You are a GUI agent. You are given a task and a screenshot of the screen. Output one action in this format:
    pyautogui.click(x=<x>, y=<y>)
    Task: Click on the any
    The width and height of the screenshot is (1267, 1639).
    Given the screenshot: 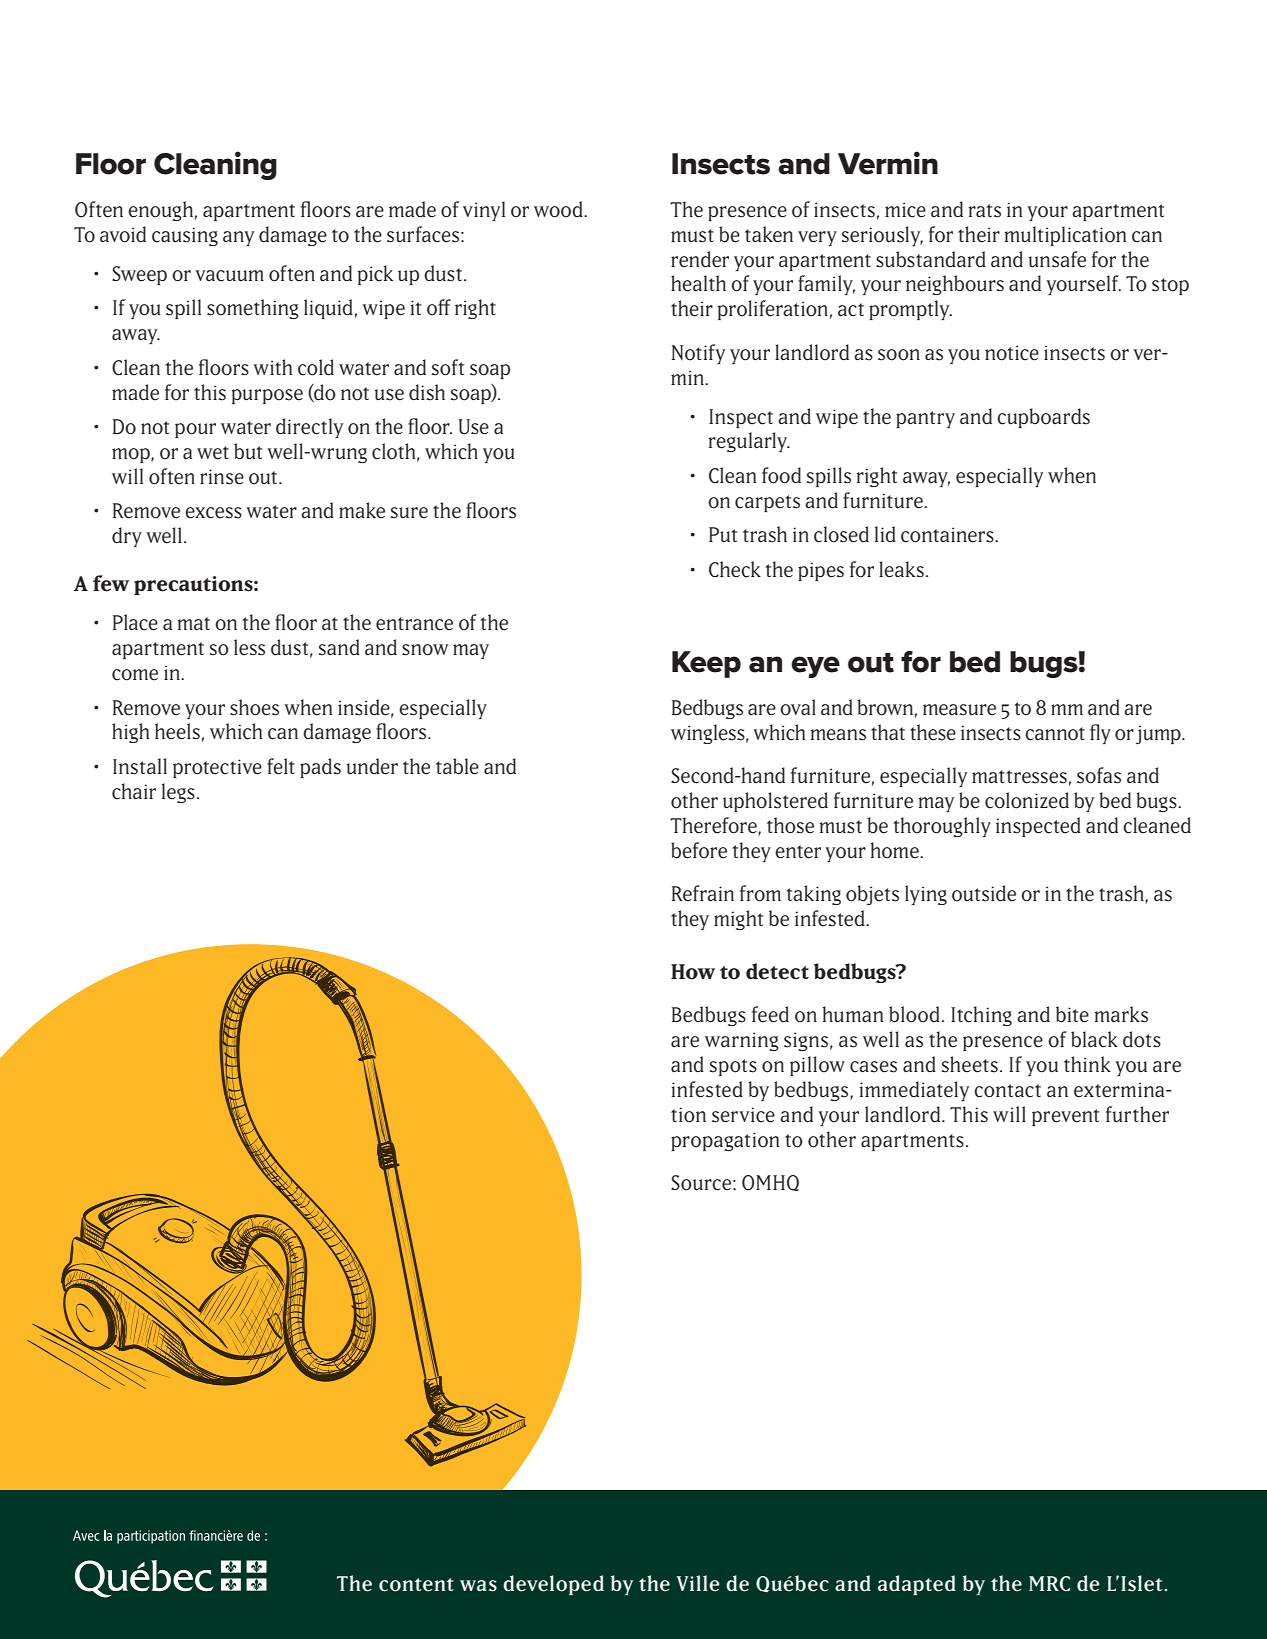 What is the action you would take?
    pyautogui.click(x=238, y=238)
